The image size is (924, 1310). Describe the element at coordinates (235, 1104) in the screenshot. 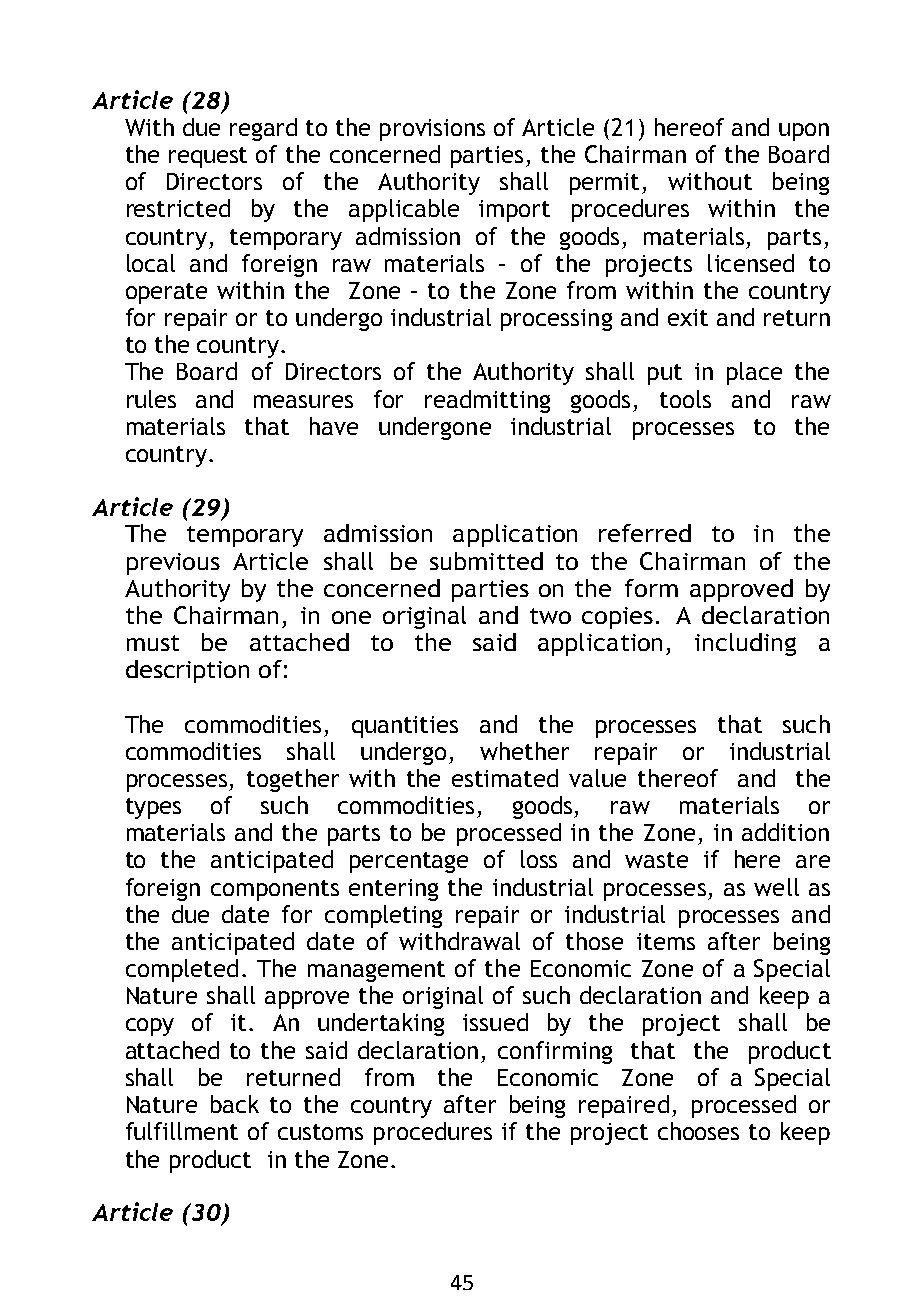

I see `back` at that location.
